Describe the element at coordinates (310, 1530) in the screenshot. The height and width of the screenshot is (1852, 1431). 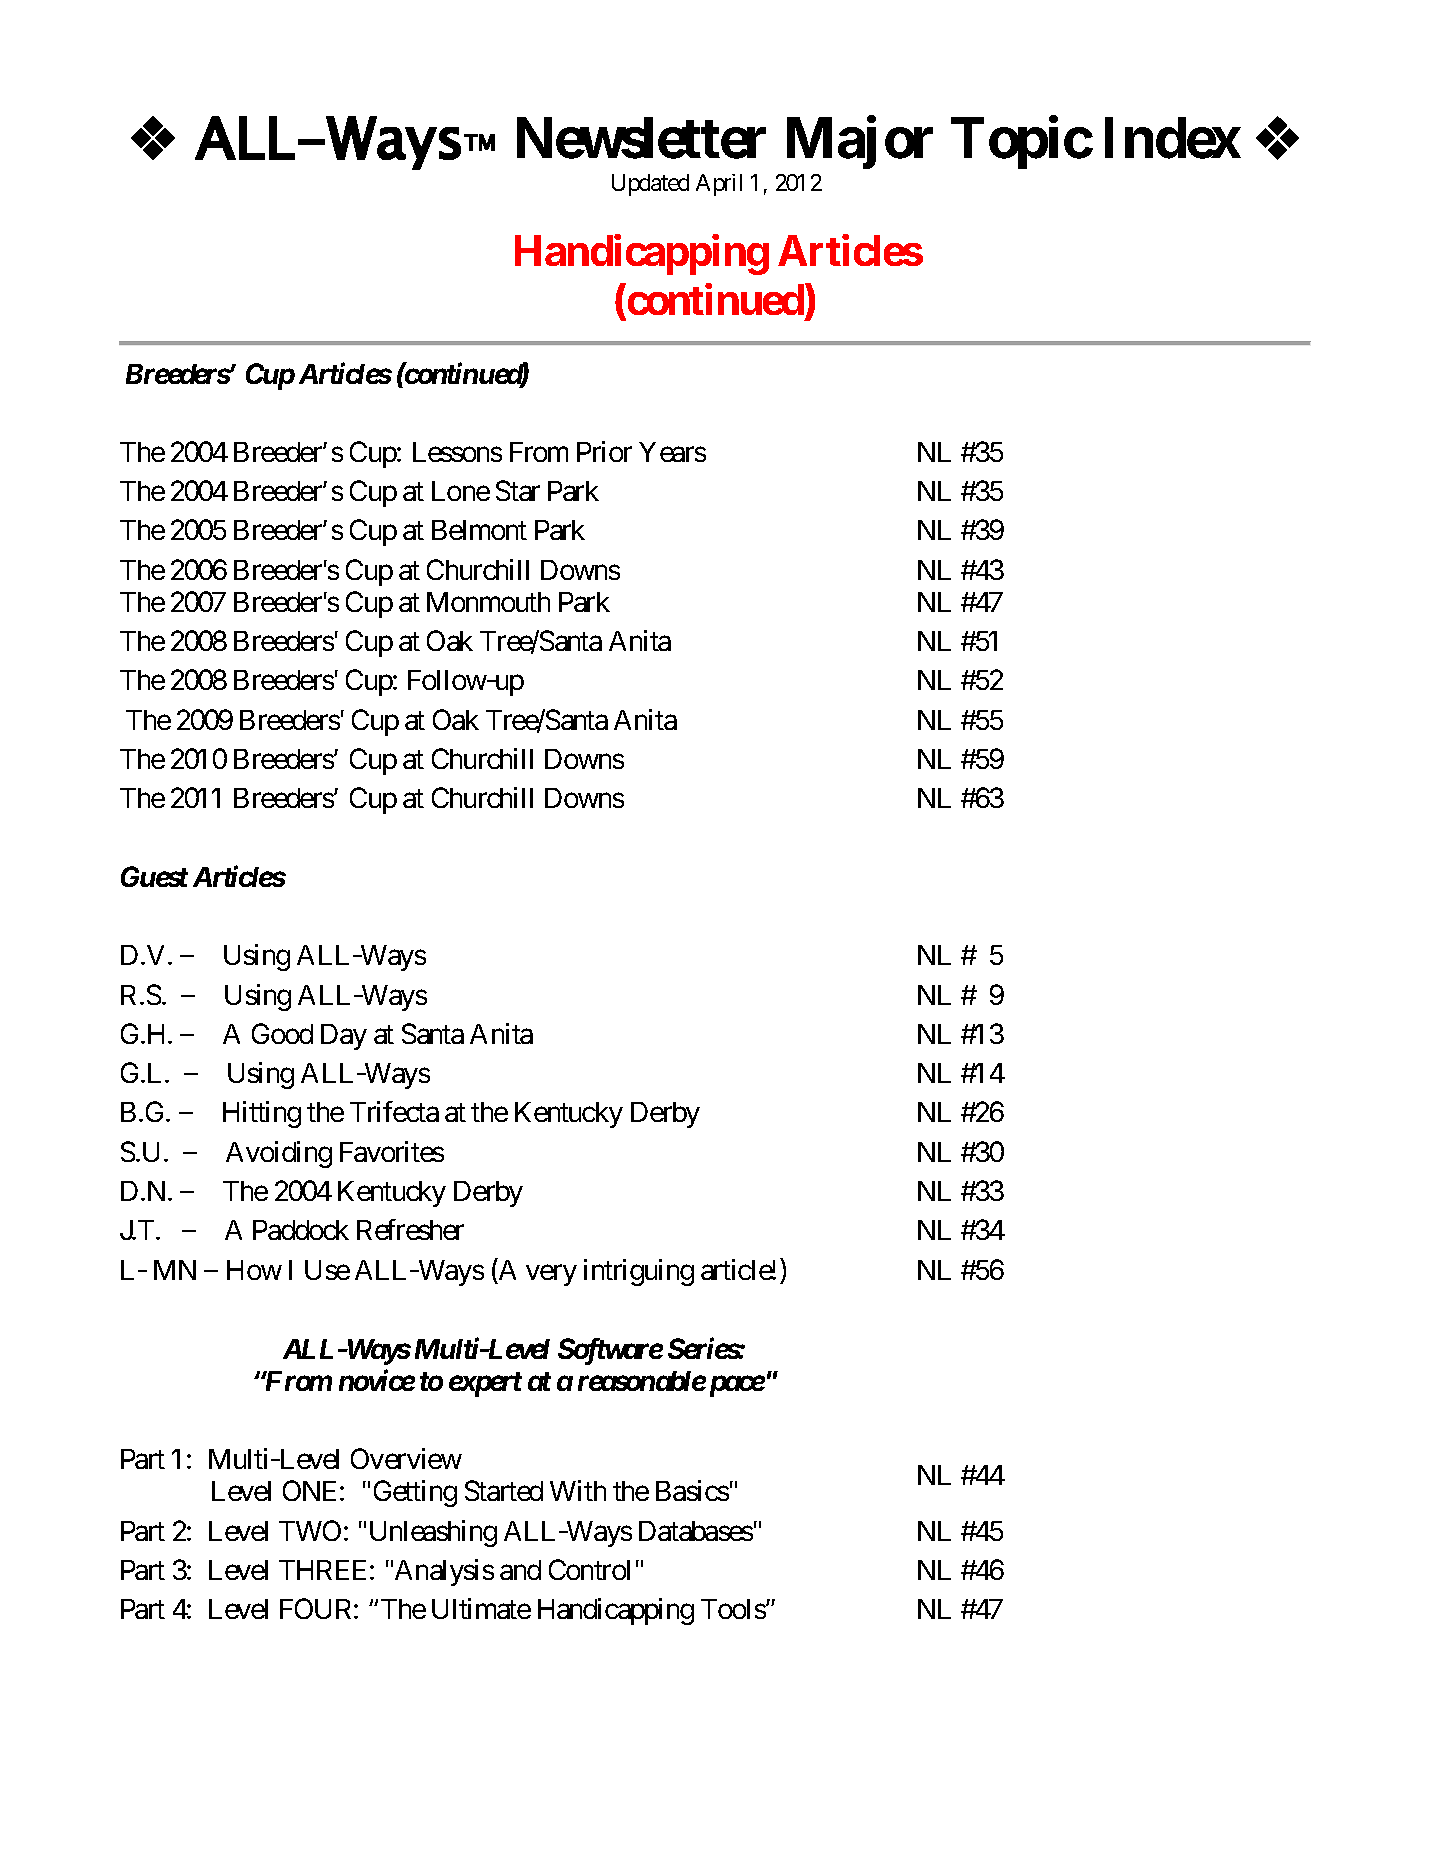
I see `TWO` at that location.
